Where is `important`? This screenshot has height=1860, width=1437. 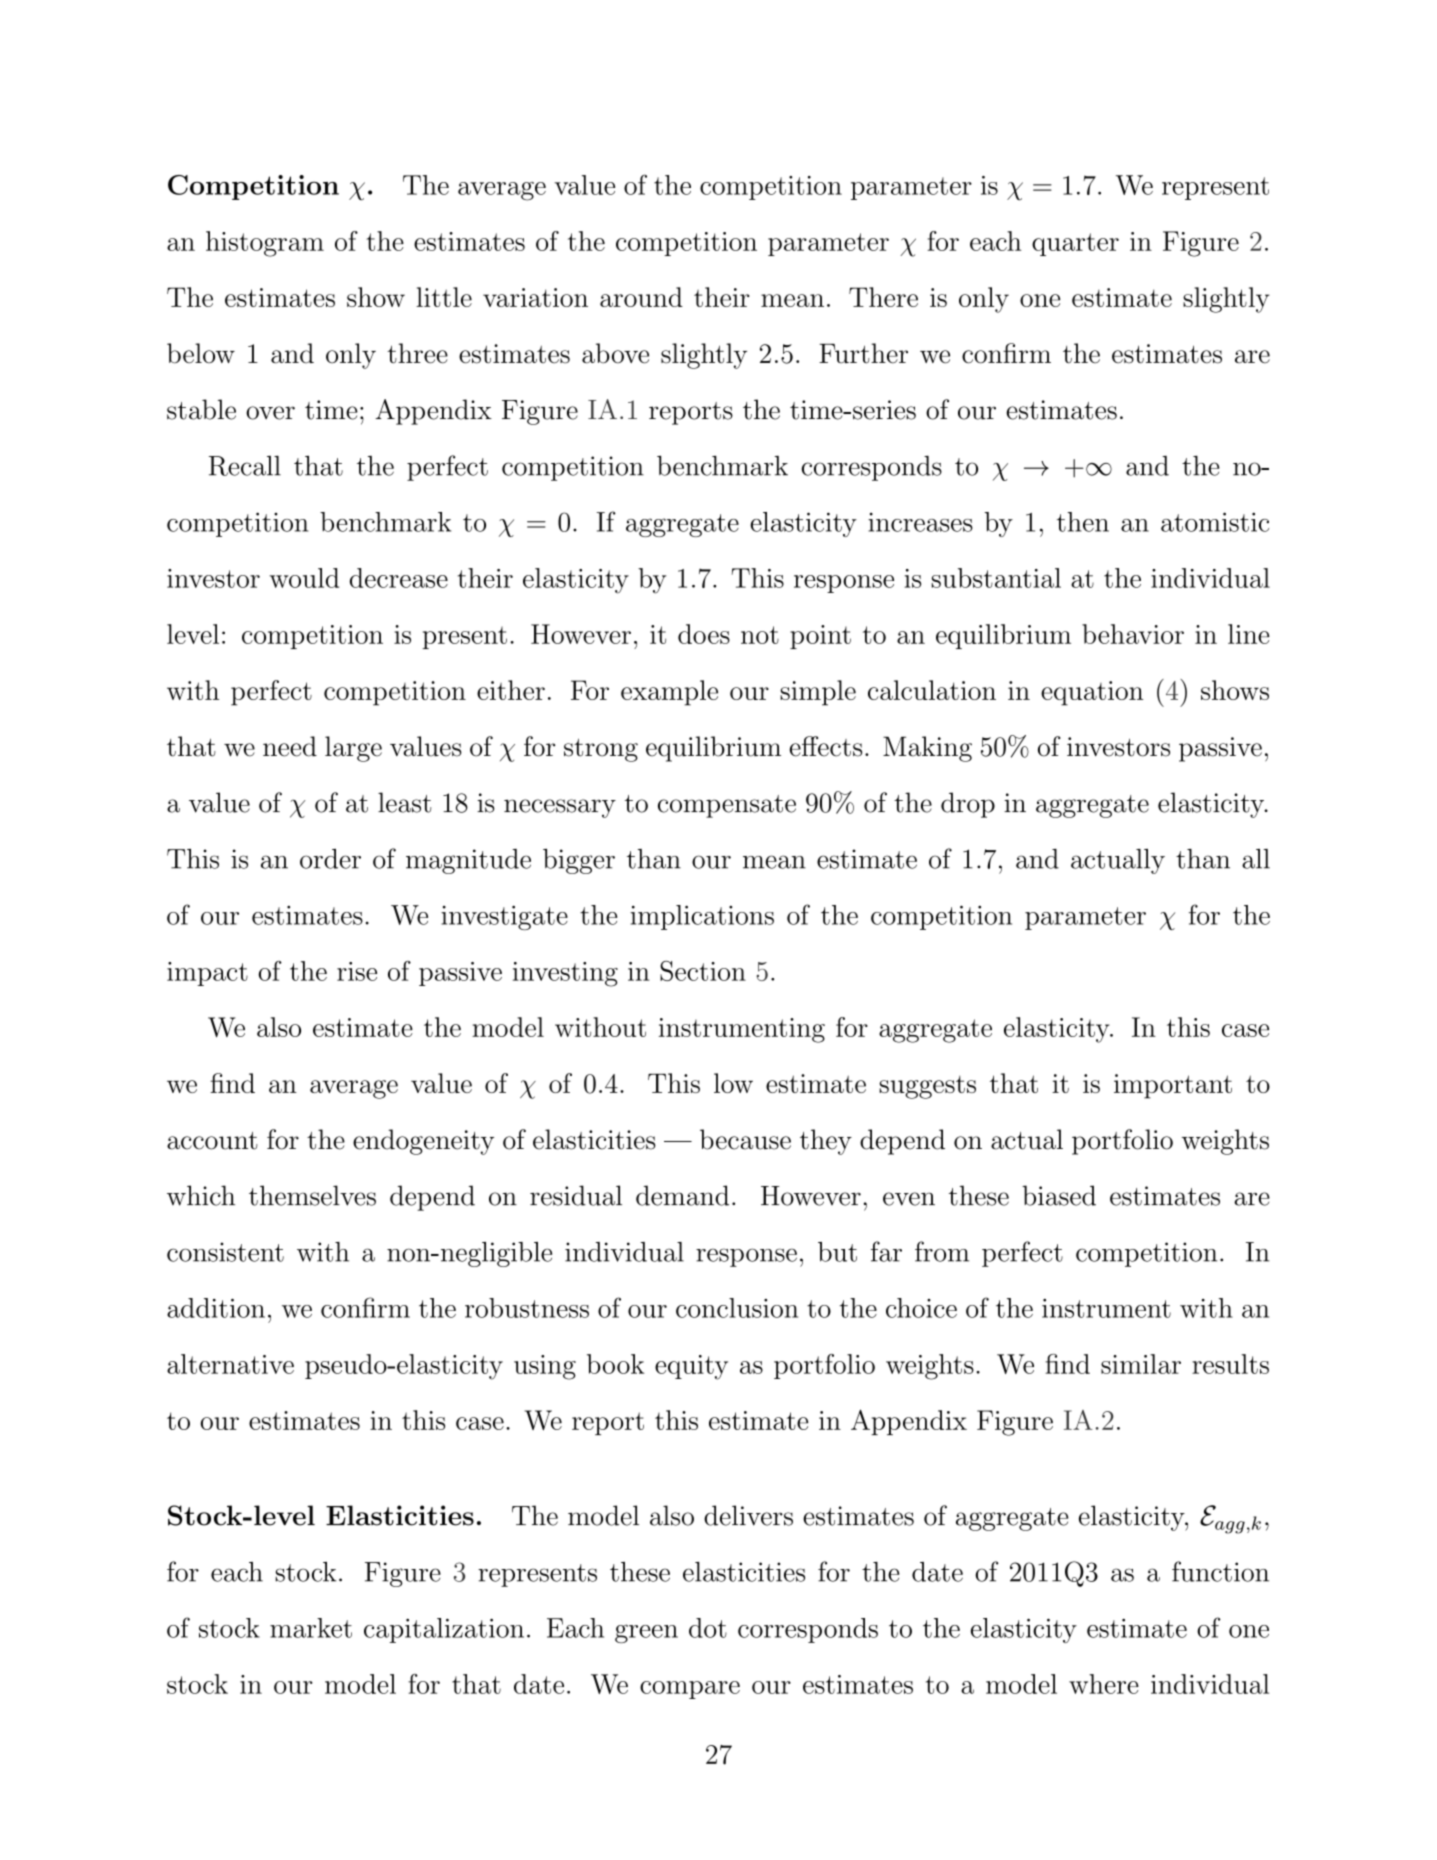
important is located at coordinates (1173, 1086).
